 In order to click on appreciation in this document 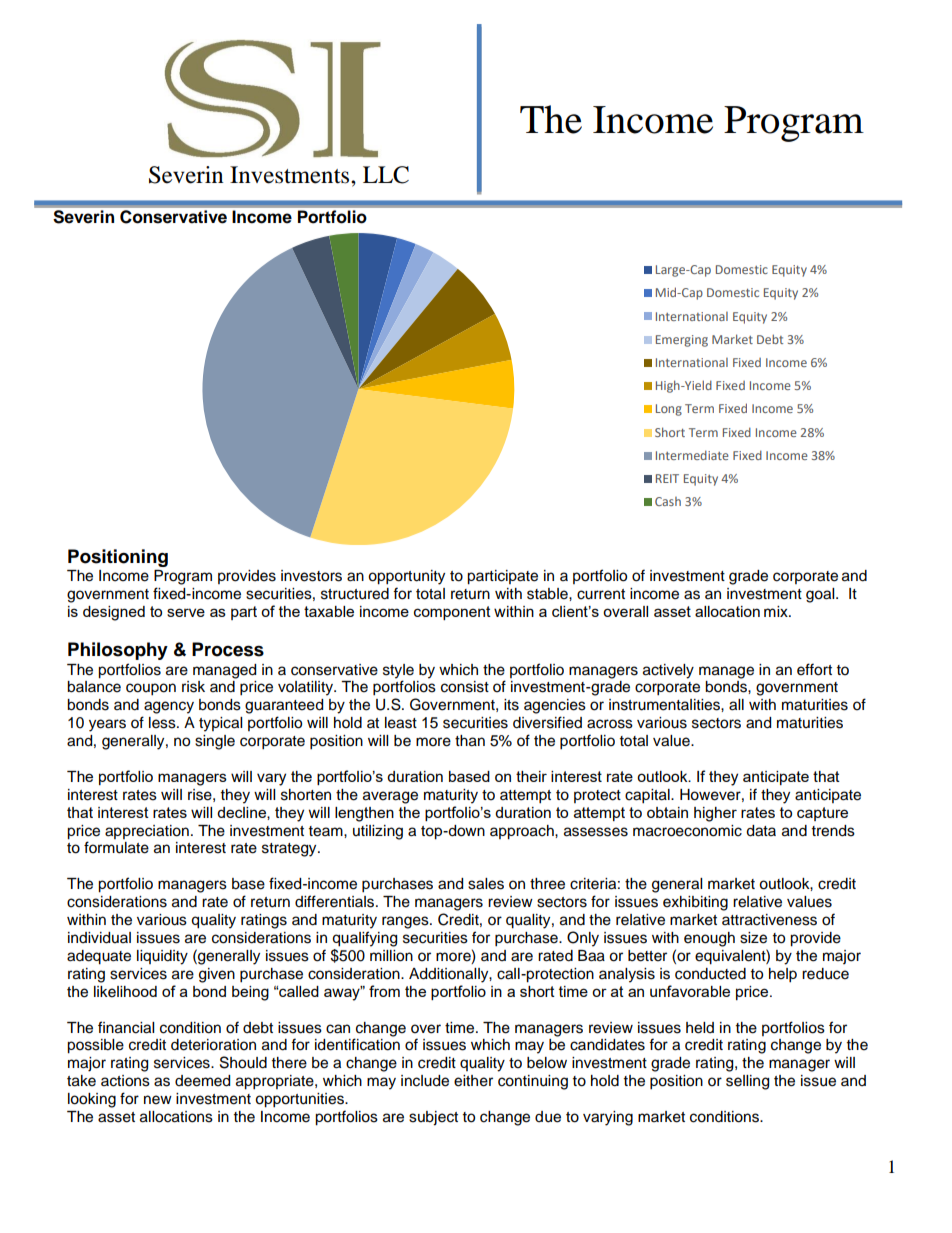, I will do `click(147, 832)`.
